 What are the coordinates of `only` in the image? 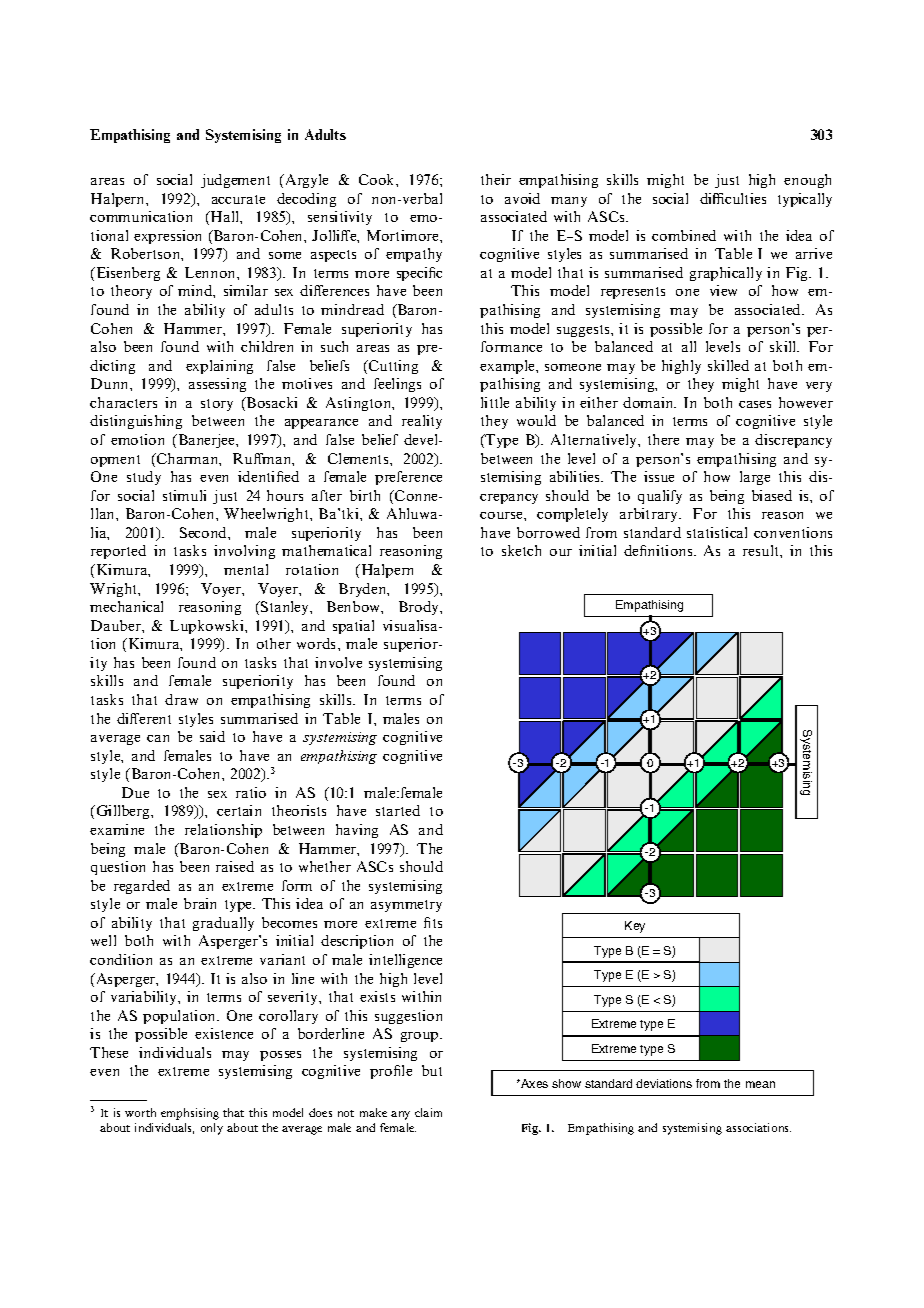 It's located at (212, 1129).
